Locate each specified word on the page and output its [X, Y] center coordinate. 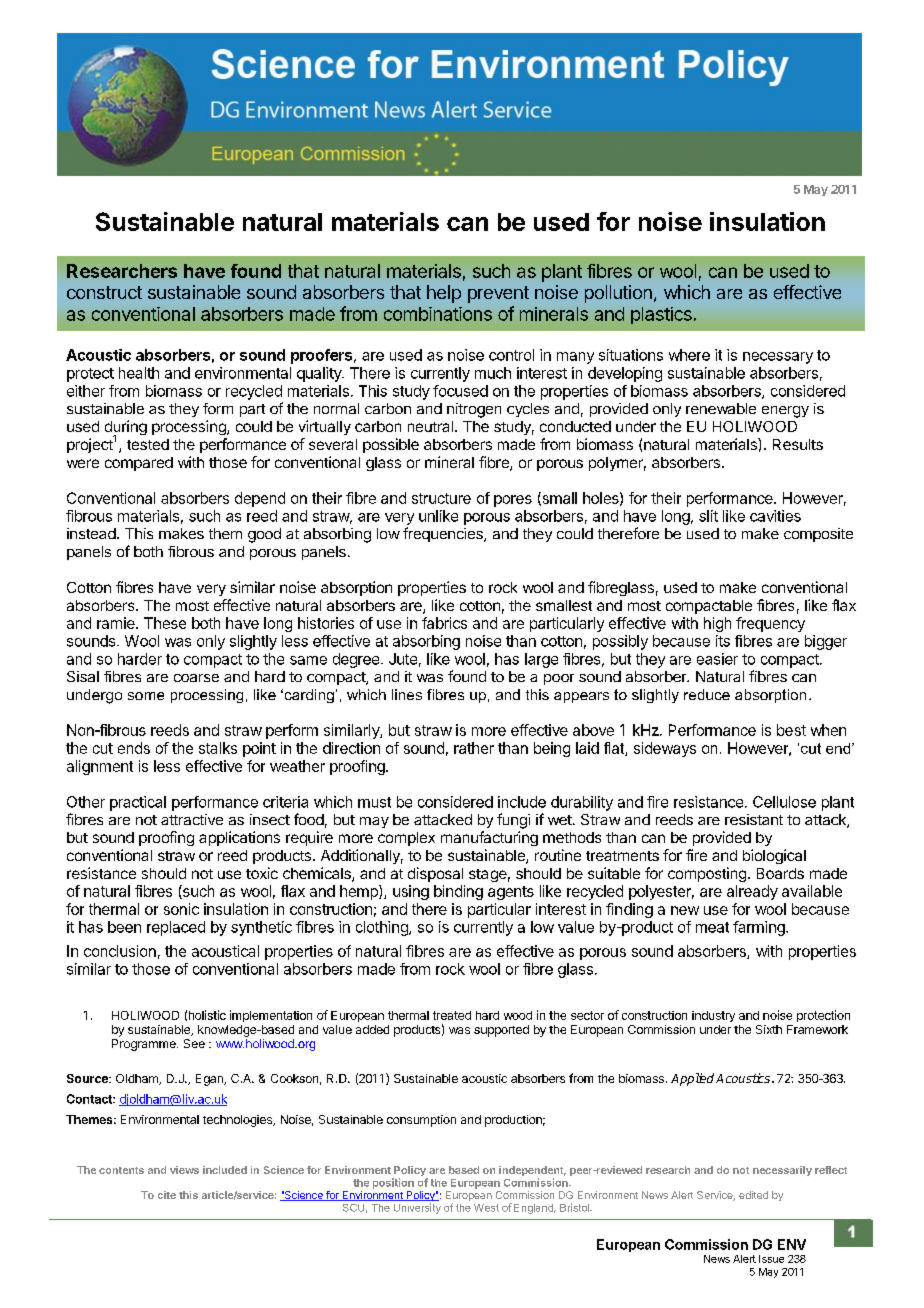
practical [138, 803]
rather [474, 748]
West [486, 1208]
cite [167, 1195]
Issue [771, 1259]
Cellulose [784, 802]
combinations [438, 314]
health [139, 373]
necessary [778, 358]
